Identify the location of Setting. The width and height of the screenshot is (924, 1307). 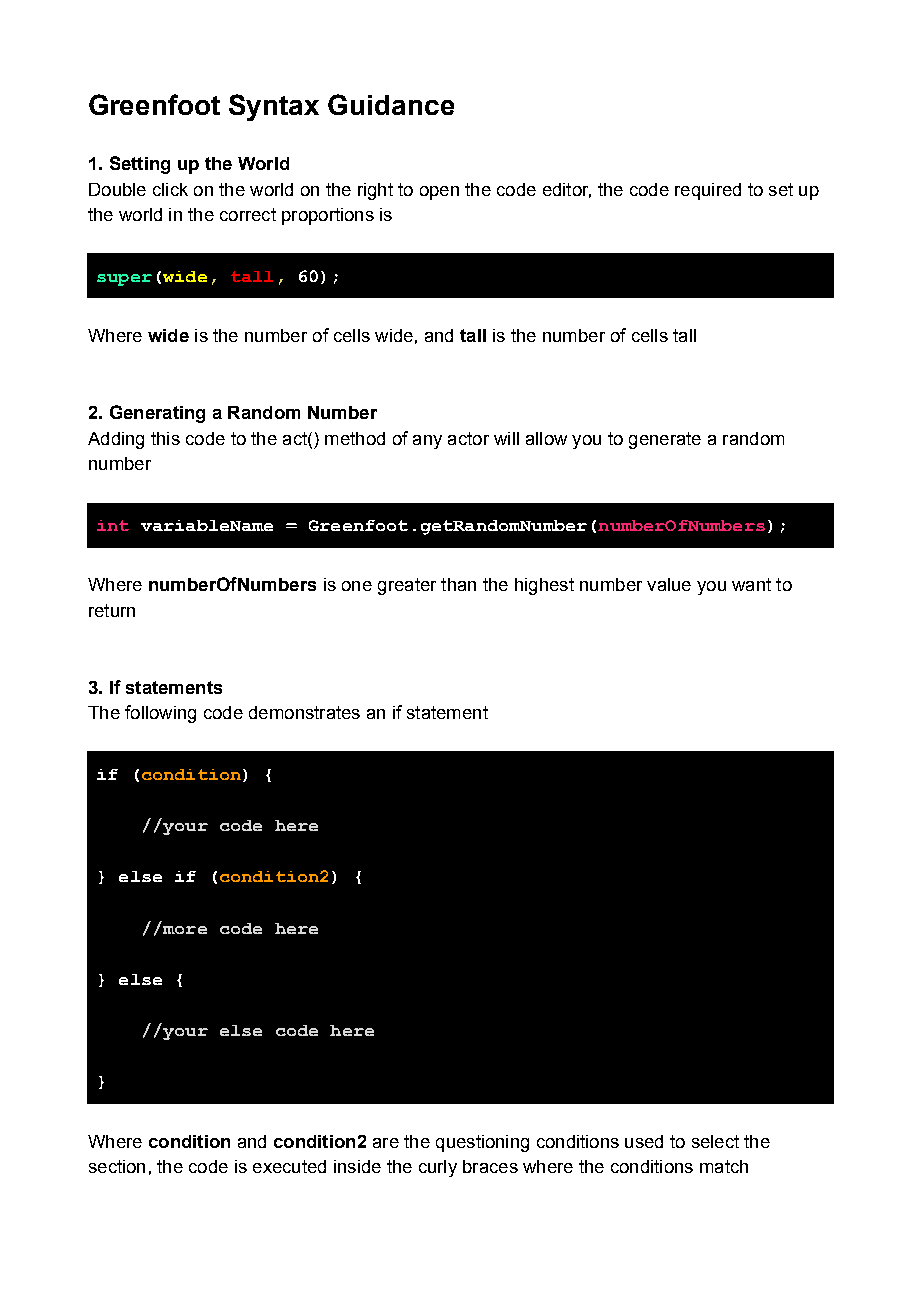
(140, 165).
